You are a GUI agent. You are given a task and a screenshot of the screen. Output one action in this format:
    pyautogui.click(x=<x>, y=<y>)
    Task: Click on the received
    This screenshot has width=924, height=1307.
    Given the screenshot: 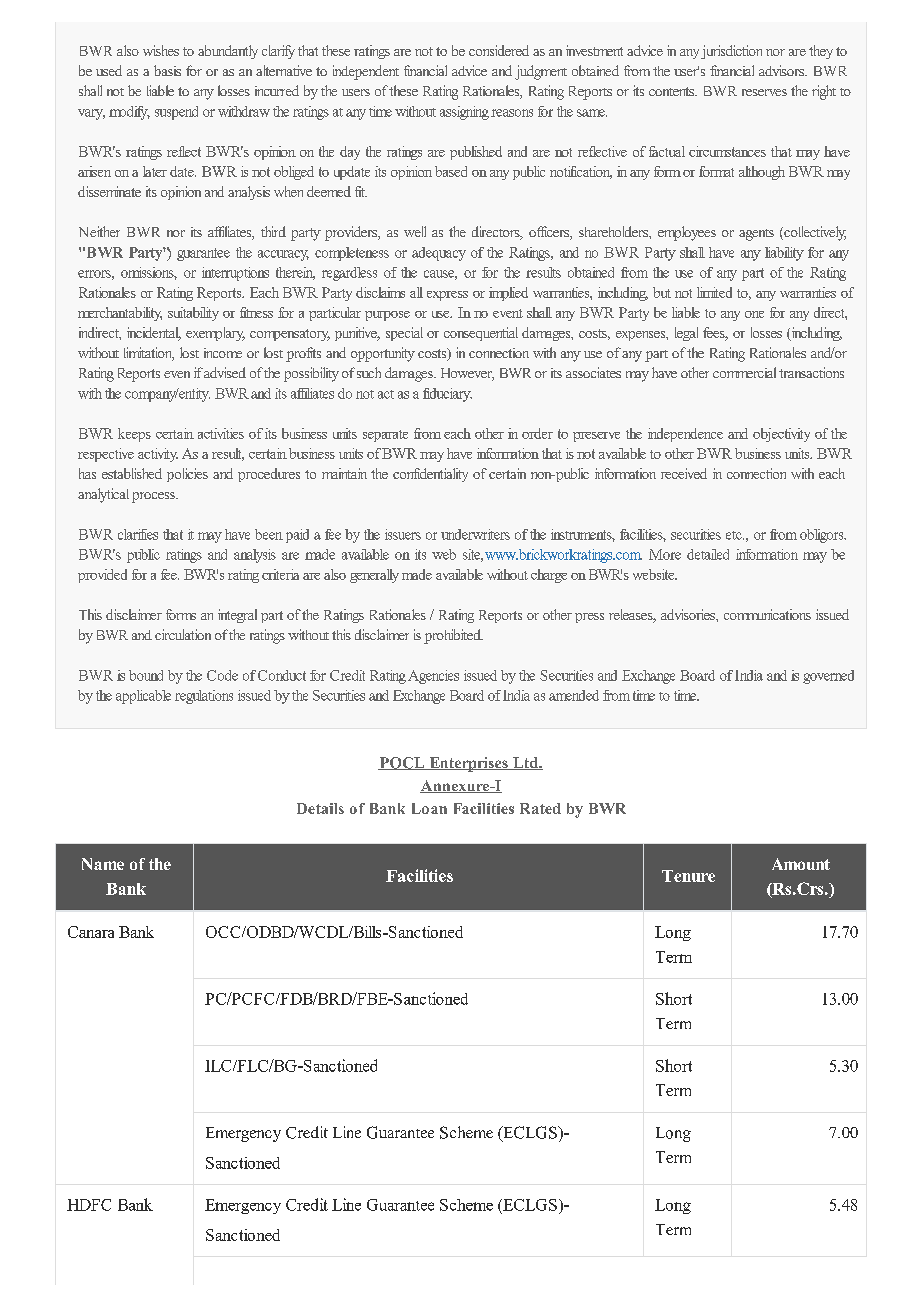 What is the action you would take?
    pyautogui.click(x=684, y=473)
